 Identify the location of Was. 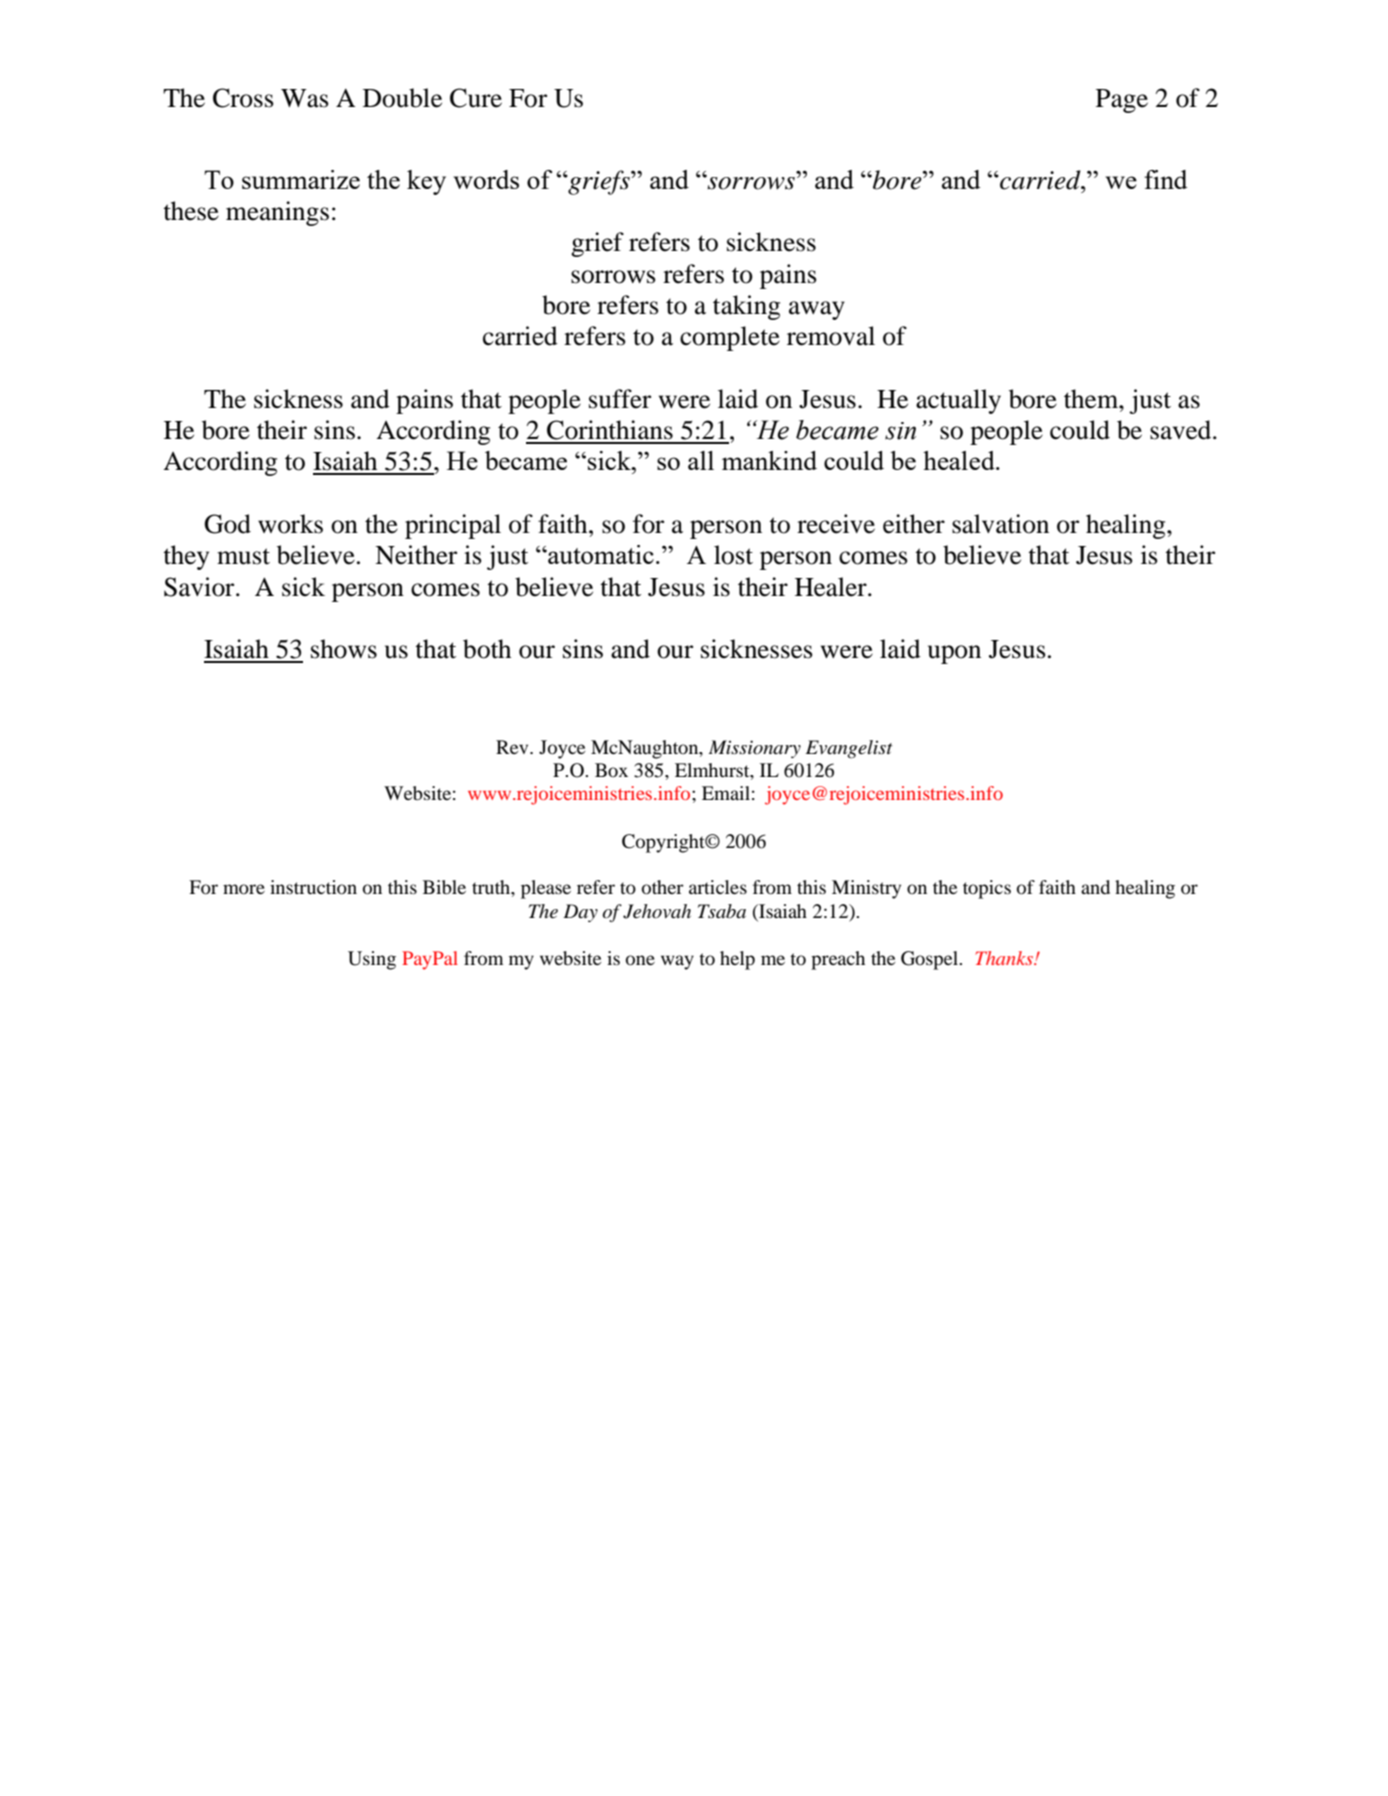
(305, 98).
